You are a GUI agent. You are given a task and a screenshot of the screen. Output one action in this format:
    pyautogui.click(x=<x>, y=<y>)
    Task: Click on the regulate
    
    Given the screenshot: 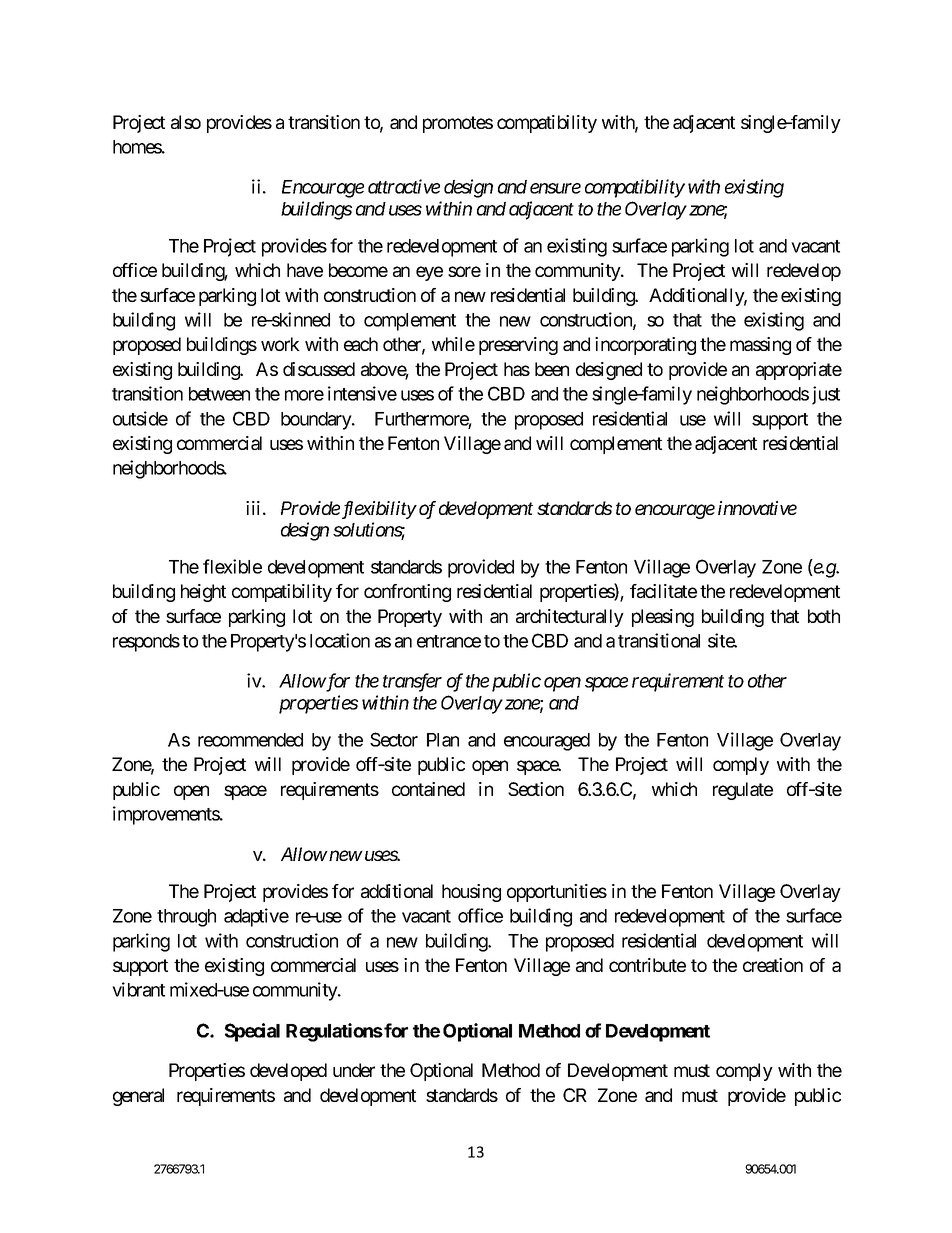 What is the action you would take?
    pyautogui.click(x=743, y=791)
